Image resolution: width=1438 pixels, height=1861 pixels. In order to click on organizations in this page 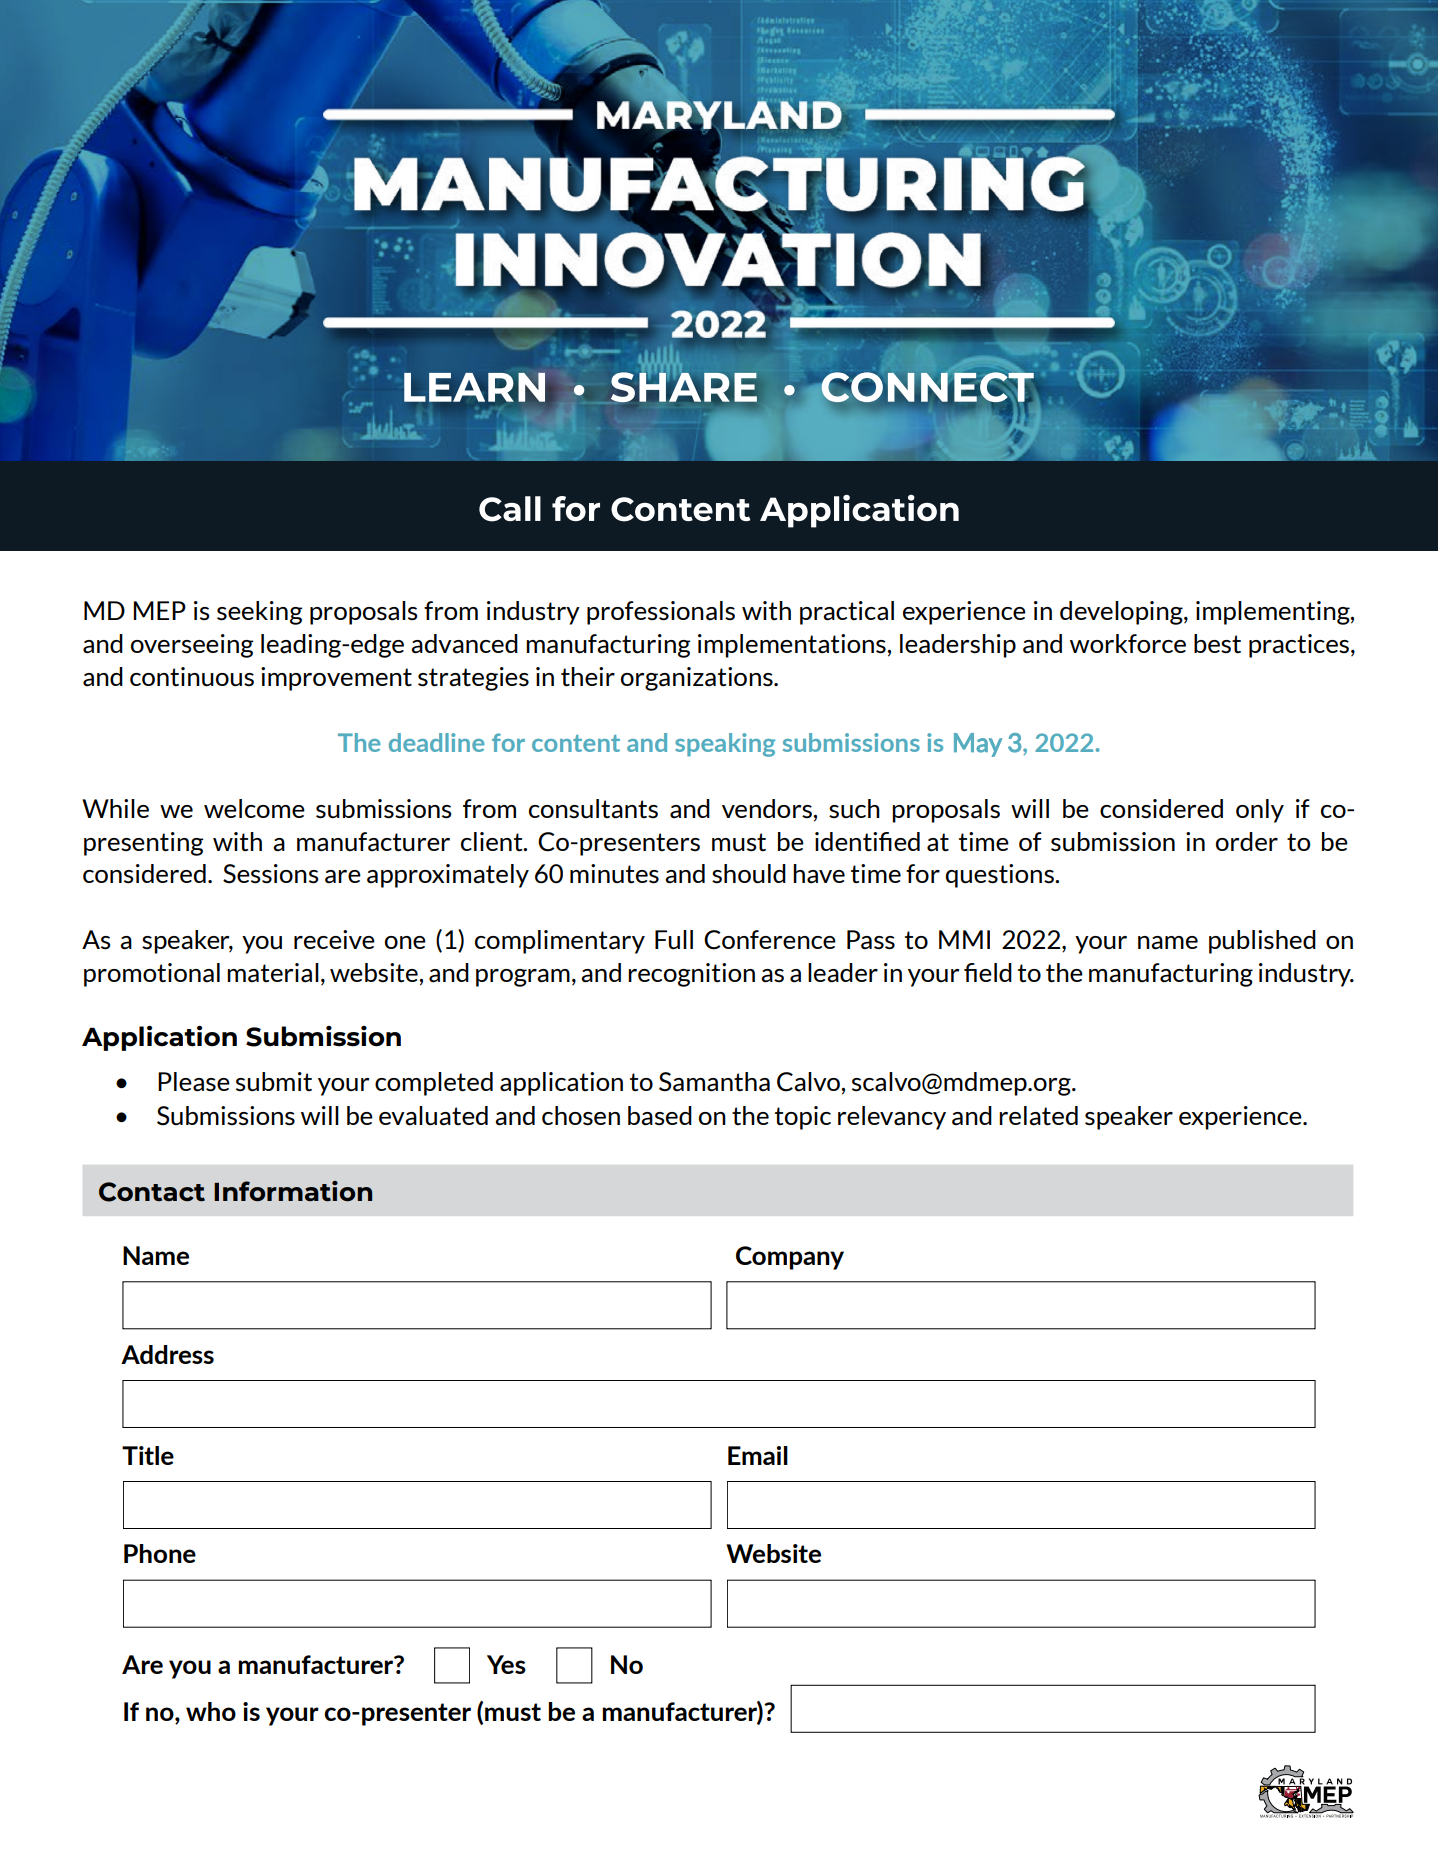, I will do `click(698, 679)`.
